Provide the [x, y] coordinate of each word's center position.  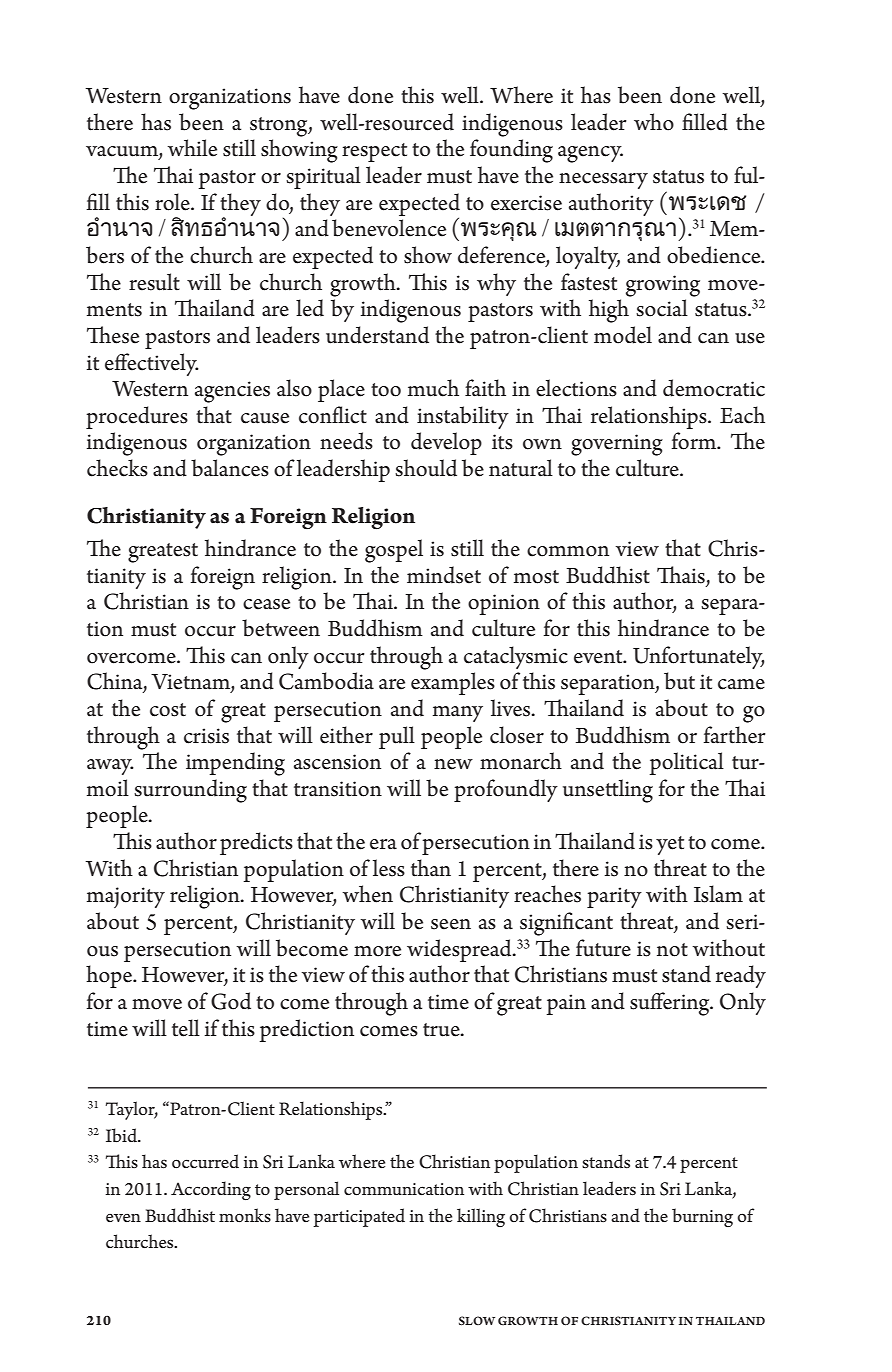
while [192, 148]
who [654, 122]
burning [702, 1217]
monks [245, 1215]
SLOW [477, 1321]
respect [374, 152]
